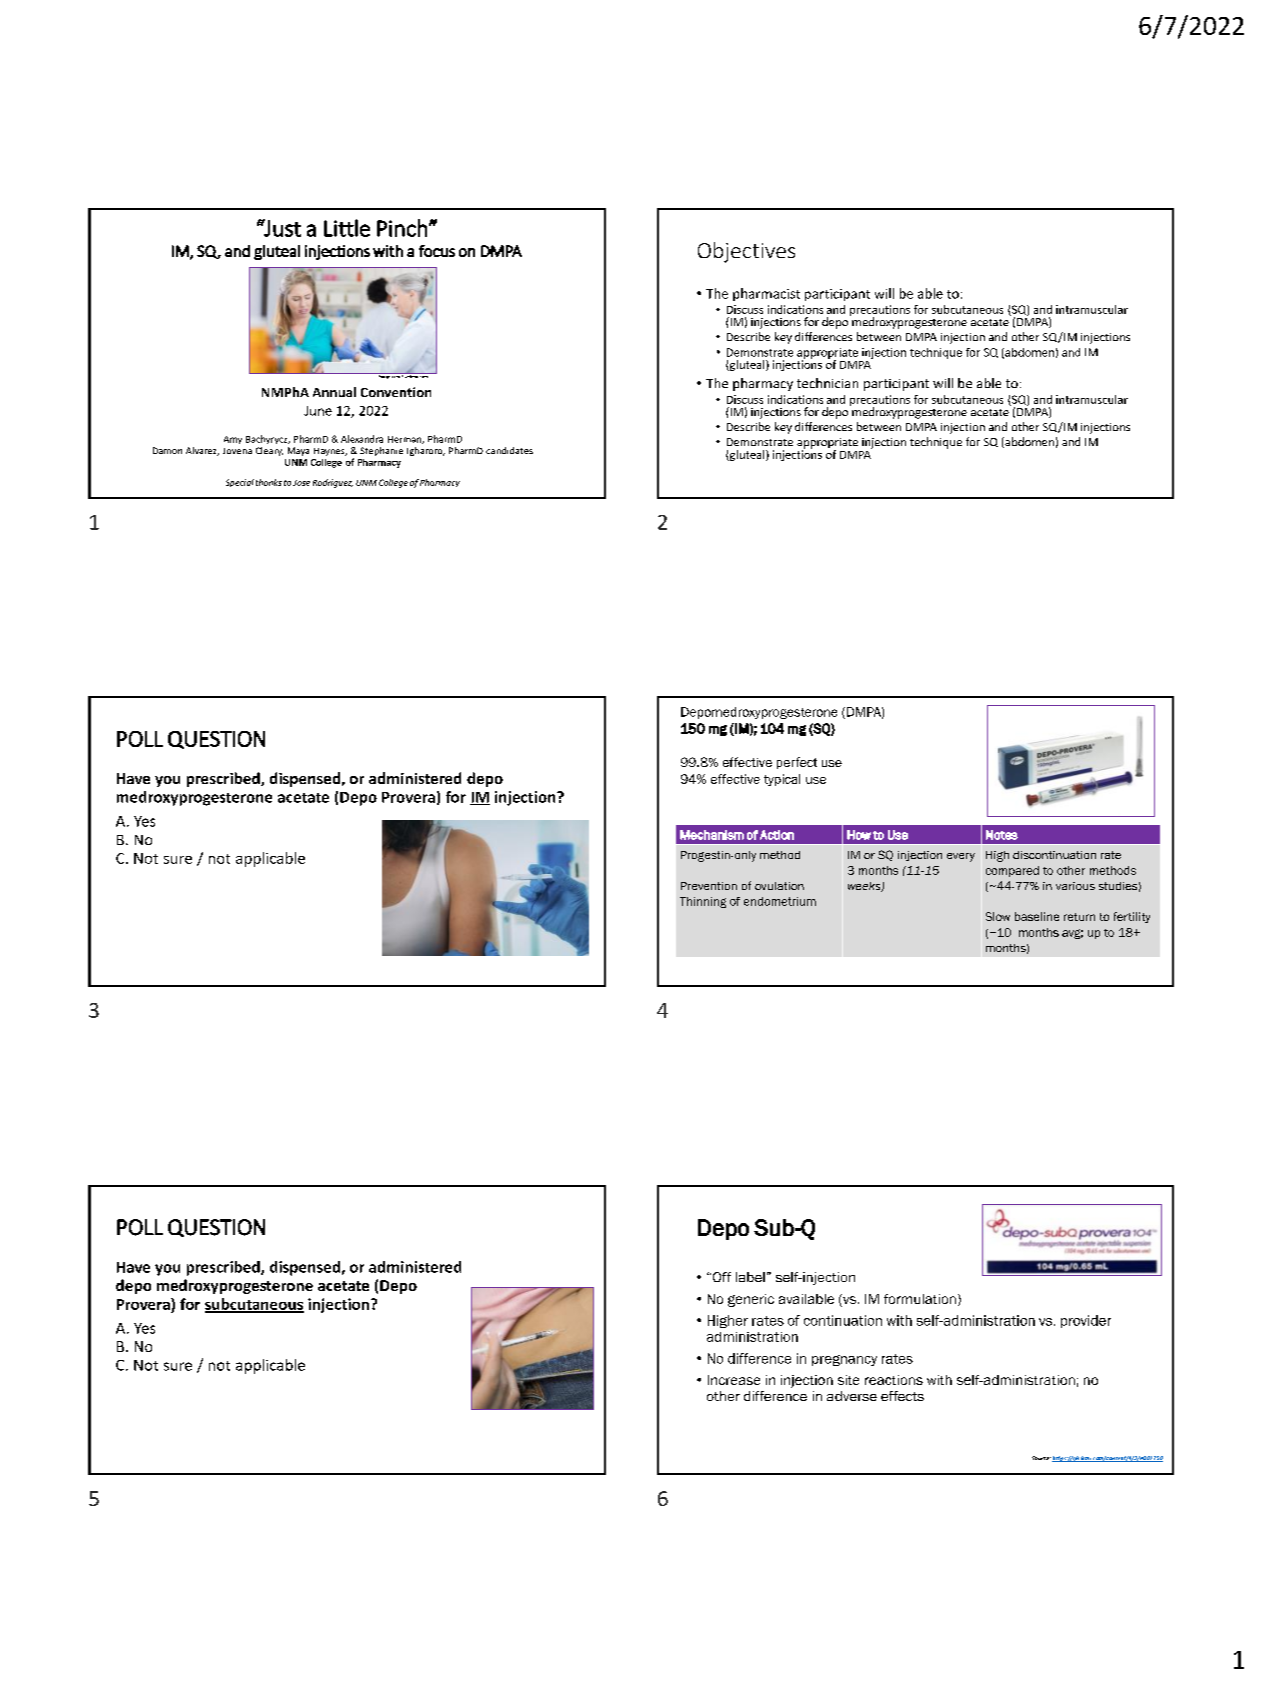 This image has height=1684, width=1263. I want to click on Source, so click(1041, 1458).
